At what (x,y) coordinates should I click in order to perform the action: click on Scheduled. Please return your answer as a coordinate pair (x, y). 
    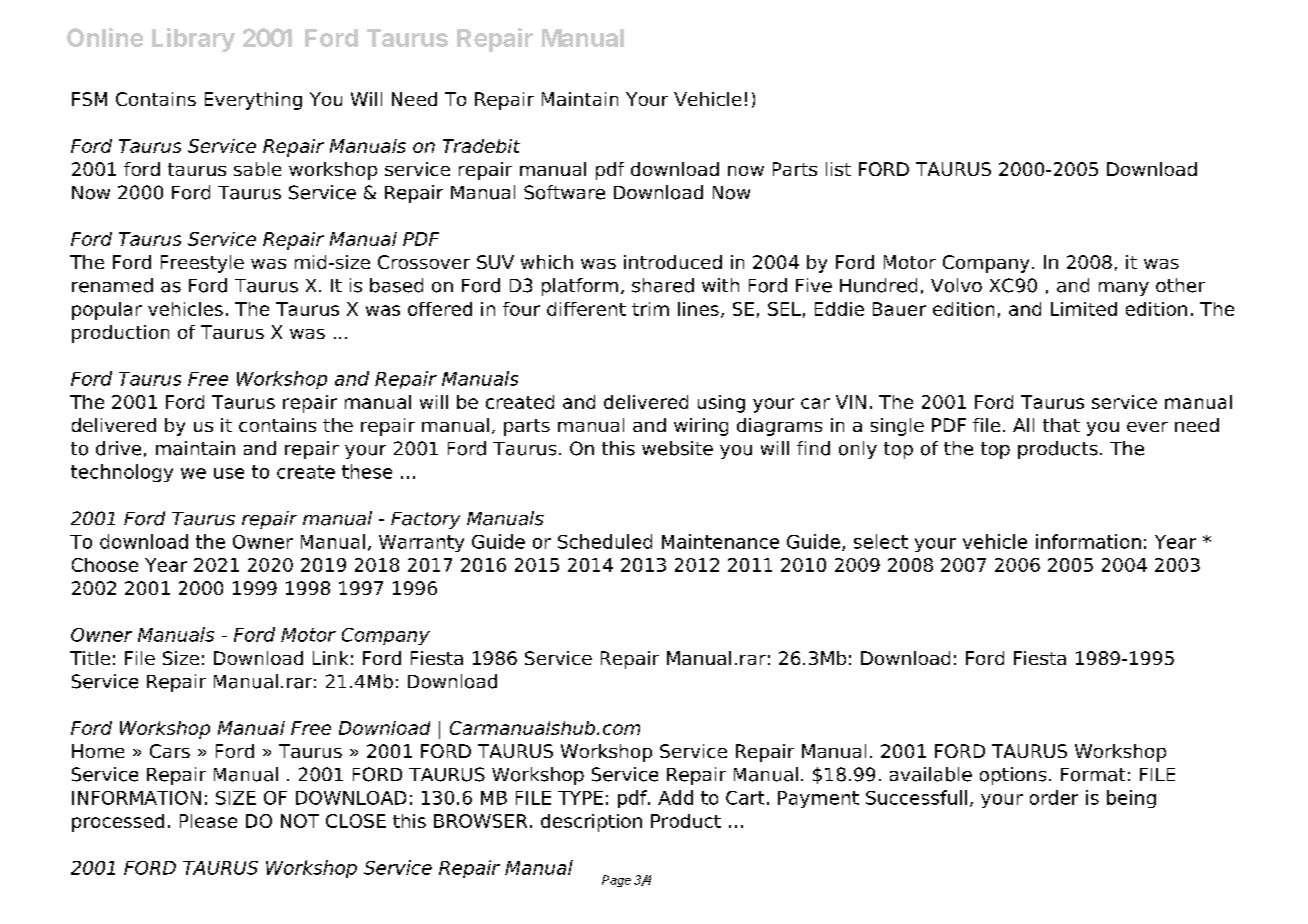
    Looking at the image, I should click on (605, 541).
